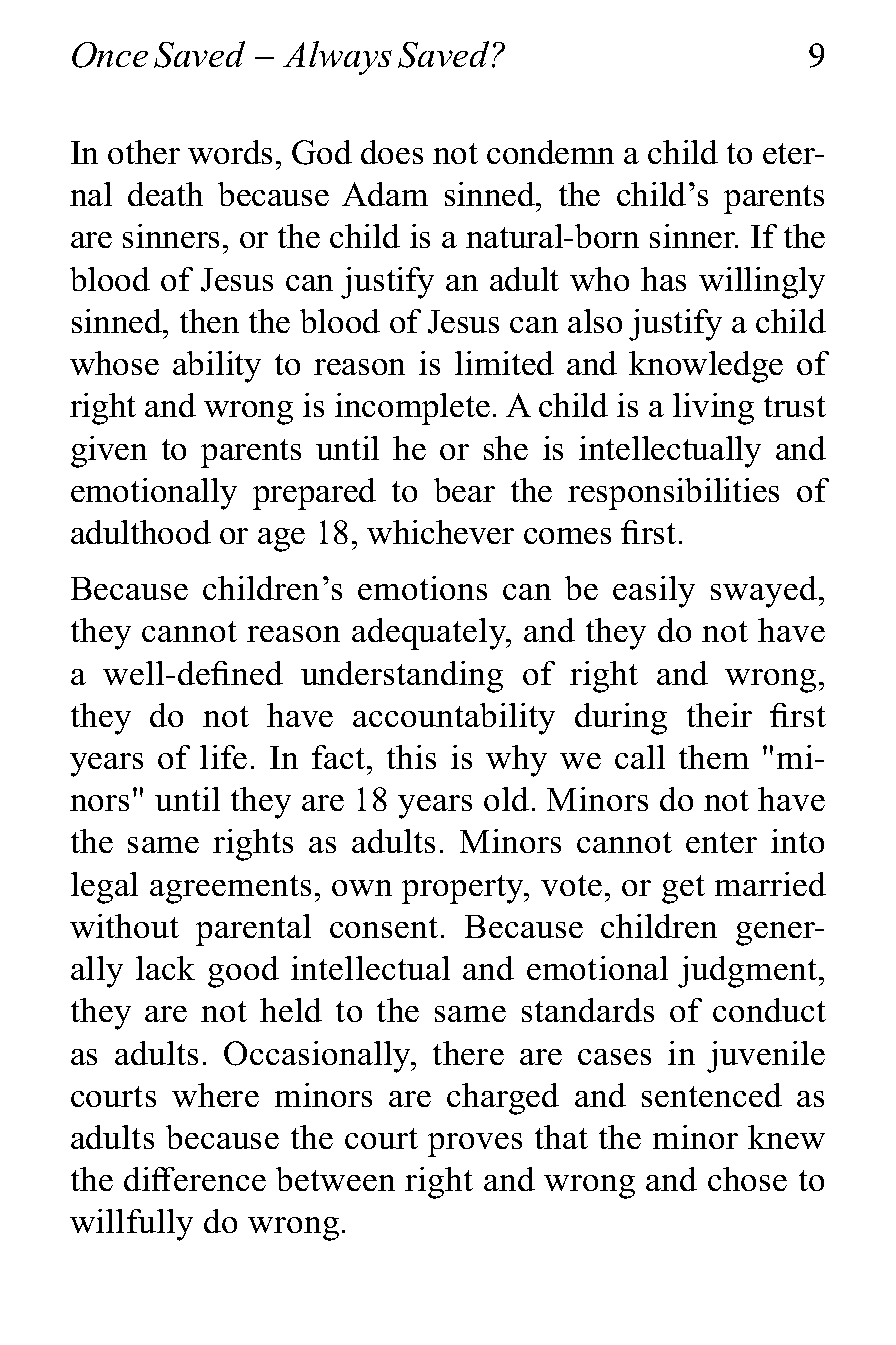 The width and height of the image is (896, 1345). I want to click on old, so click(506, 799).
